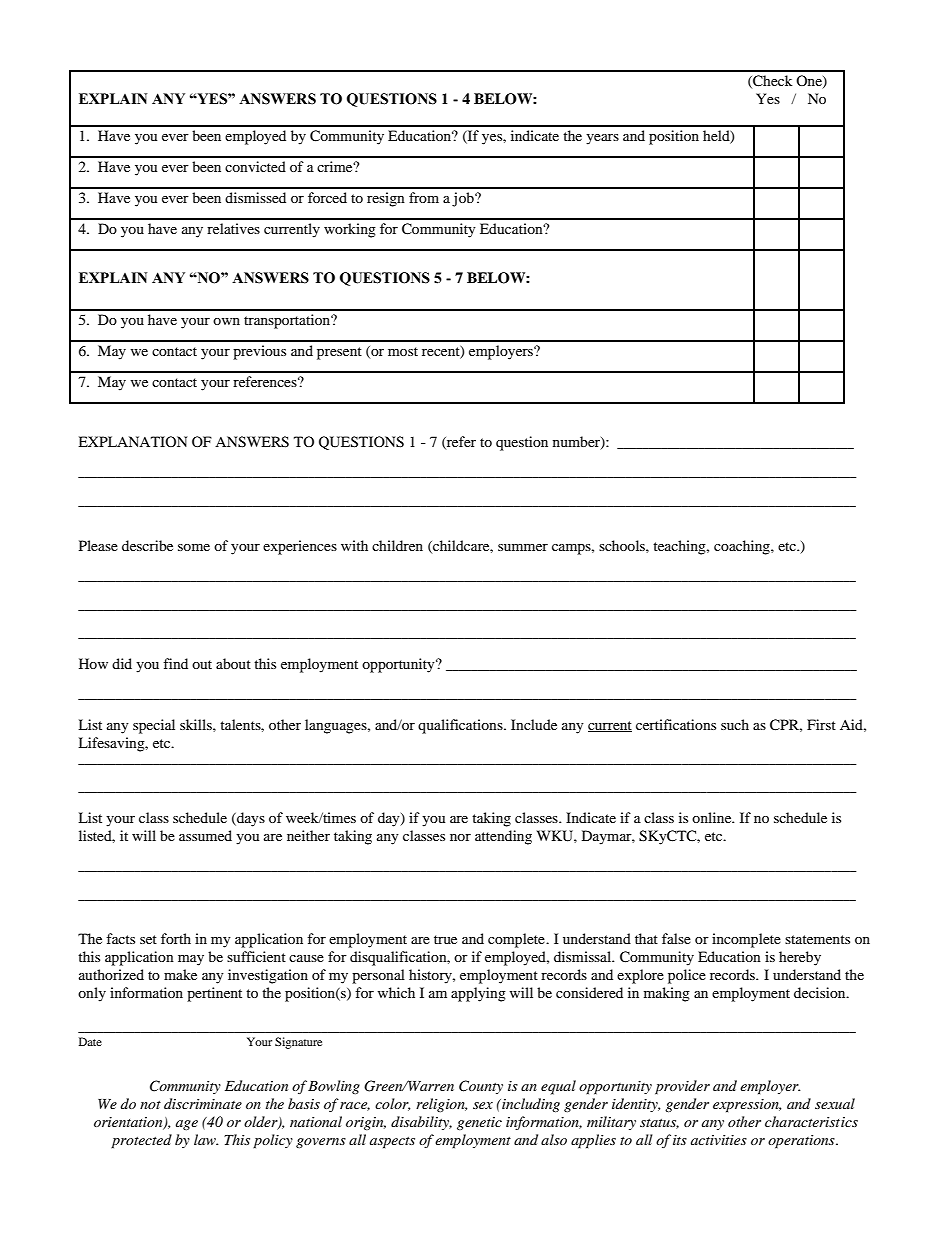  What do you see at coordinates (203, 1103) in the document?
I see `discriminate` at bounding box center [203, 1103].
